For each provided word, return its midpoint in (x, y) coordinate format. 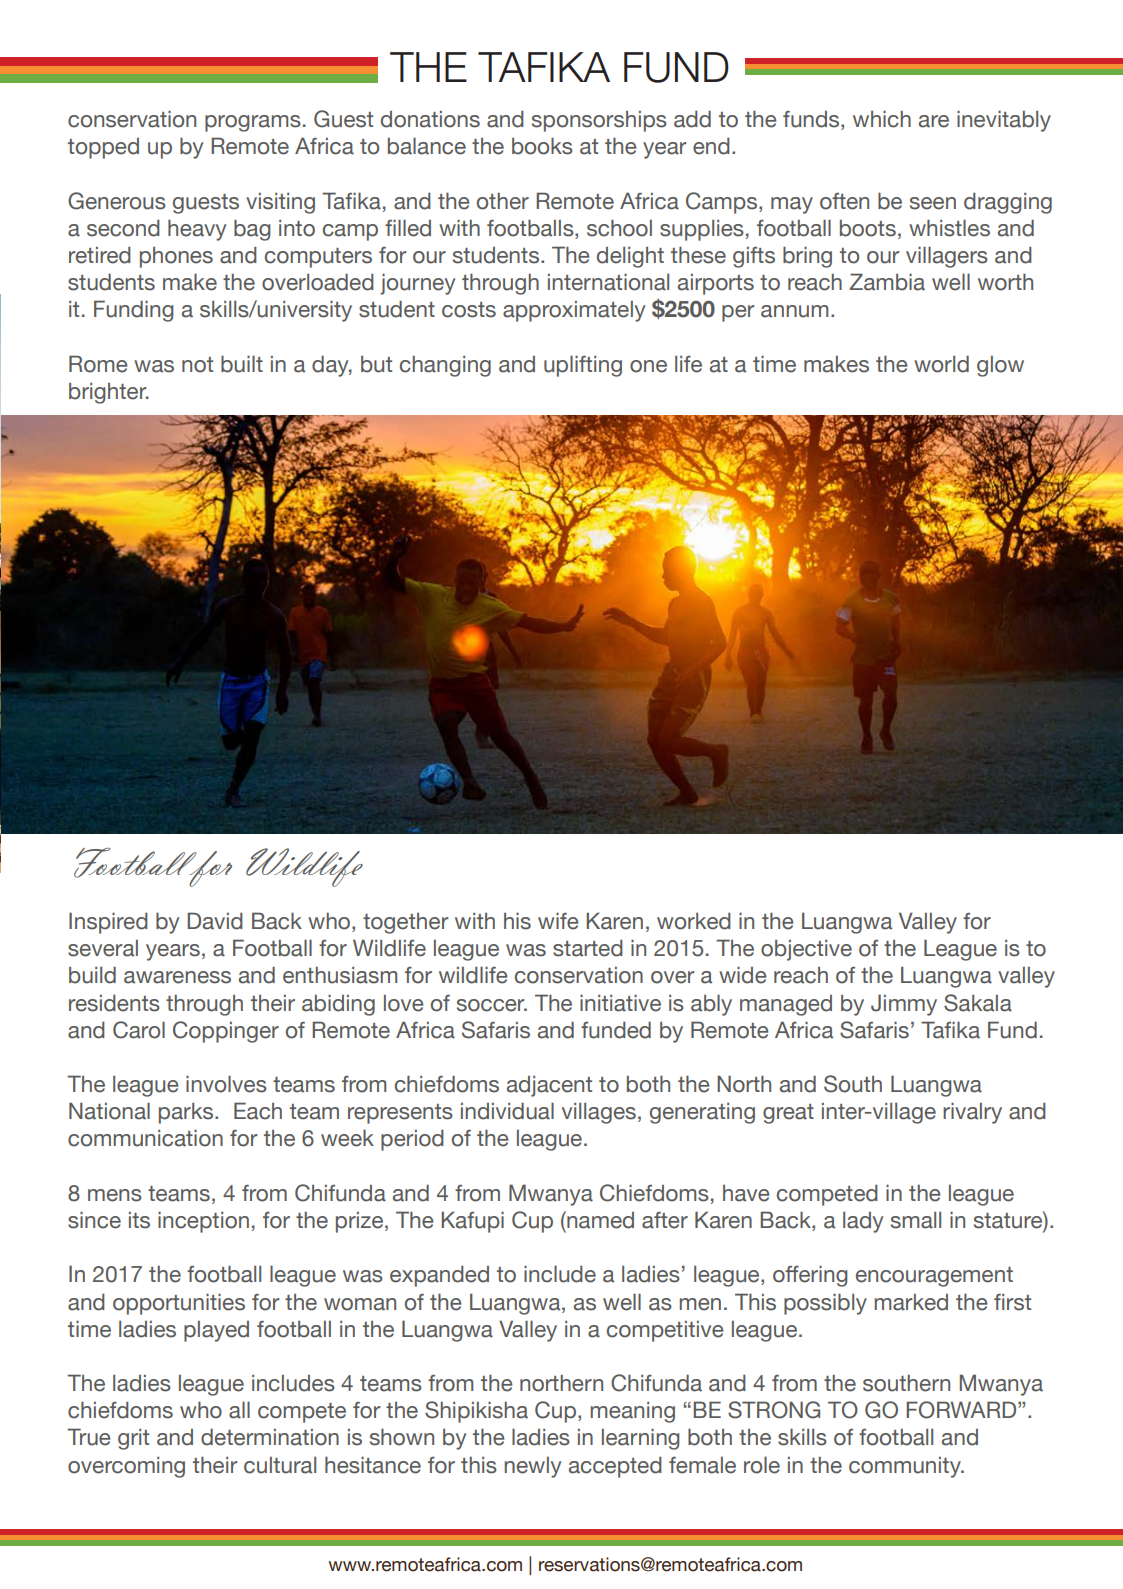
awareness (177, 977)
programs (253, 123)
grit (133, 1439)
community (906, 1467)
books (542, 146)
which (882, 119)
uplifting (583, 366)
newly (533, 1467)
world (941, 364)
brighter (109, 393)
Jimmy (904, 1005)
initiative (620, 1003)
